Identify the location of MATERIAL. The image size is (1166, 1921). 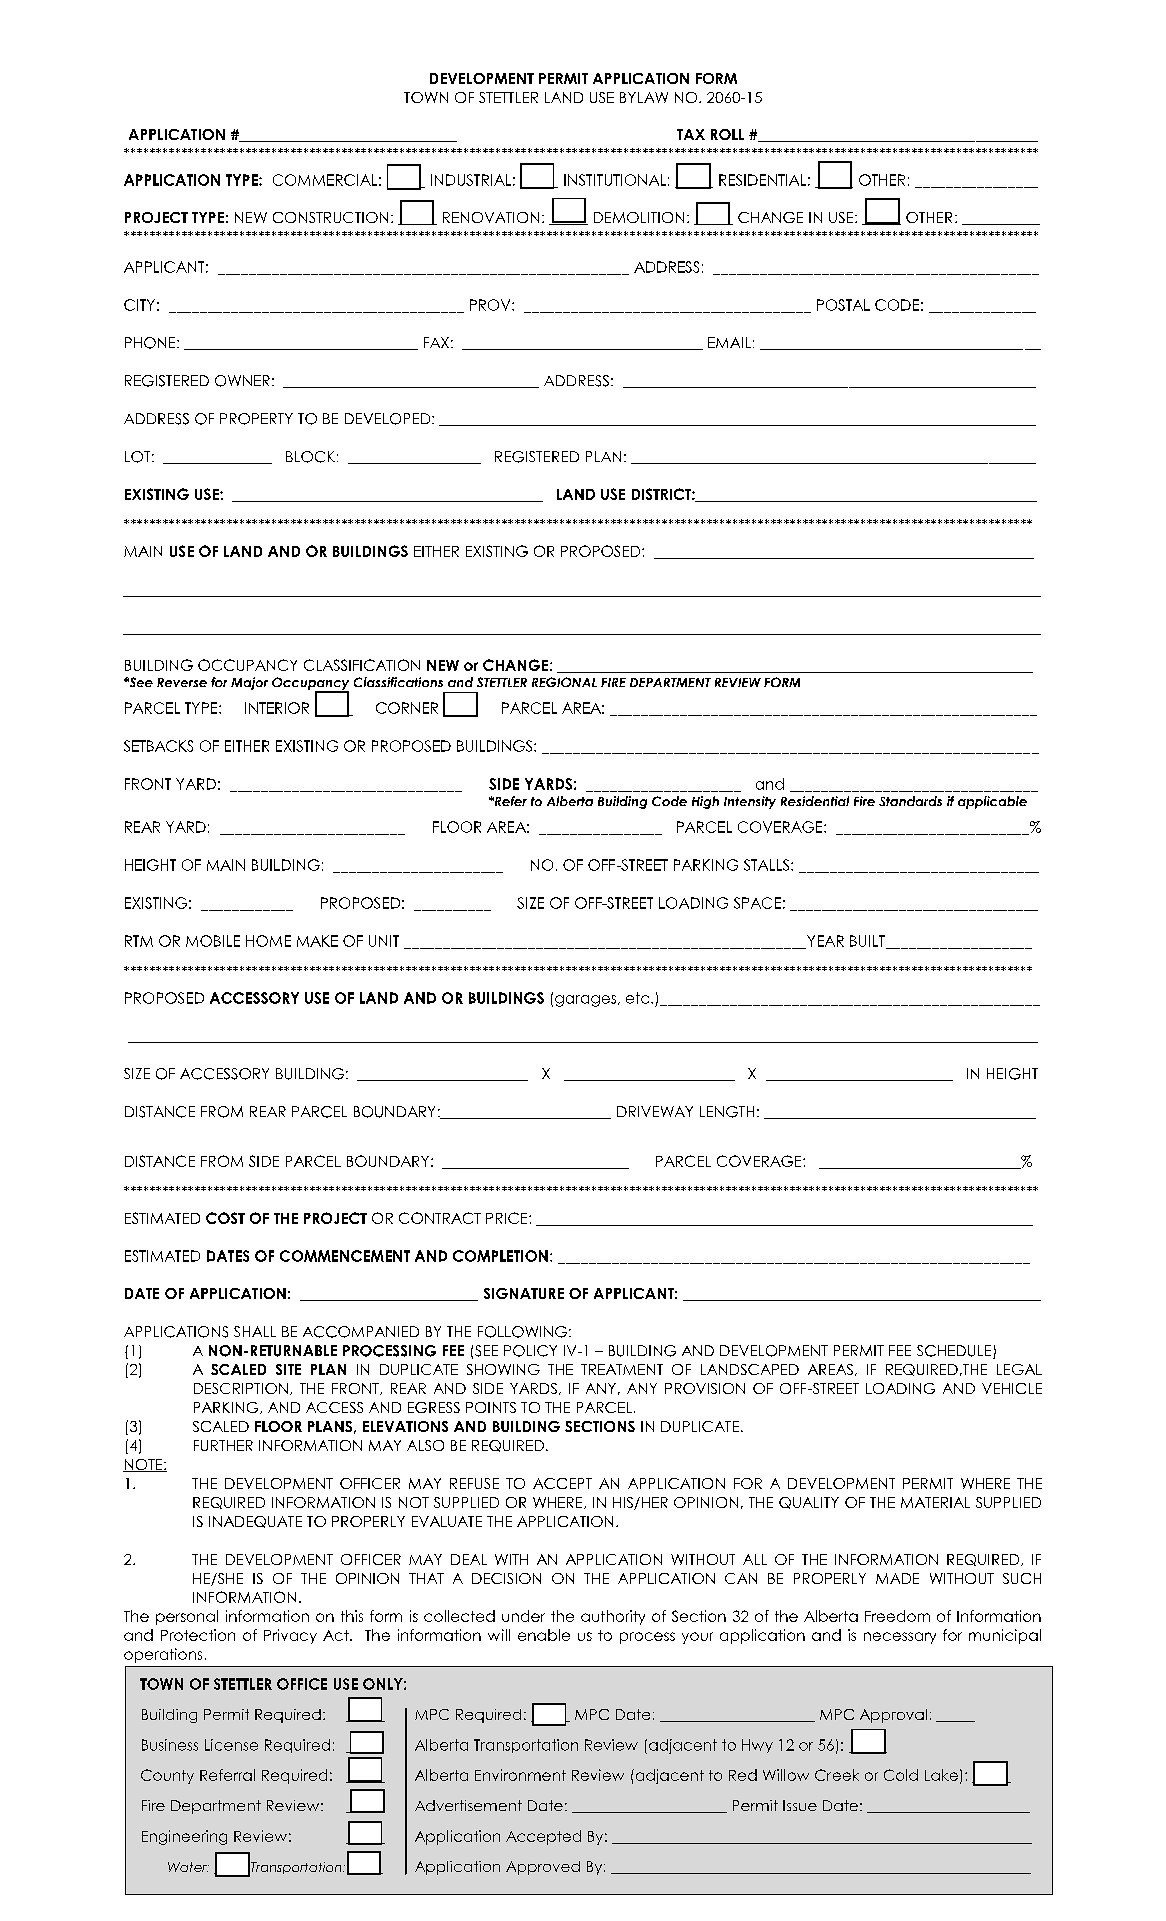
(935, 1502).
